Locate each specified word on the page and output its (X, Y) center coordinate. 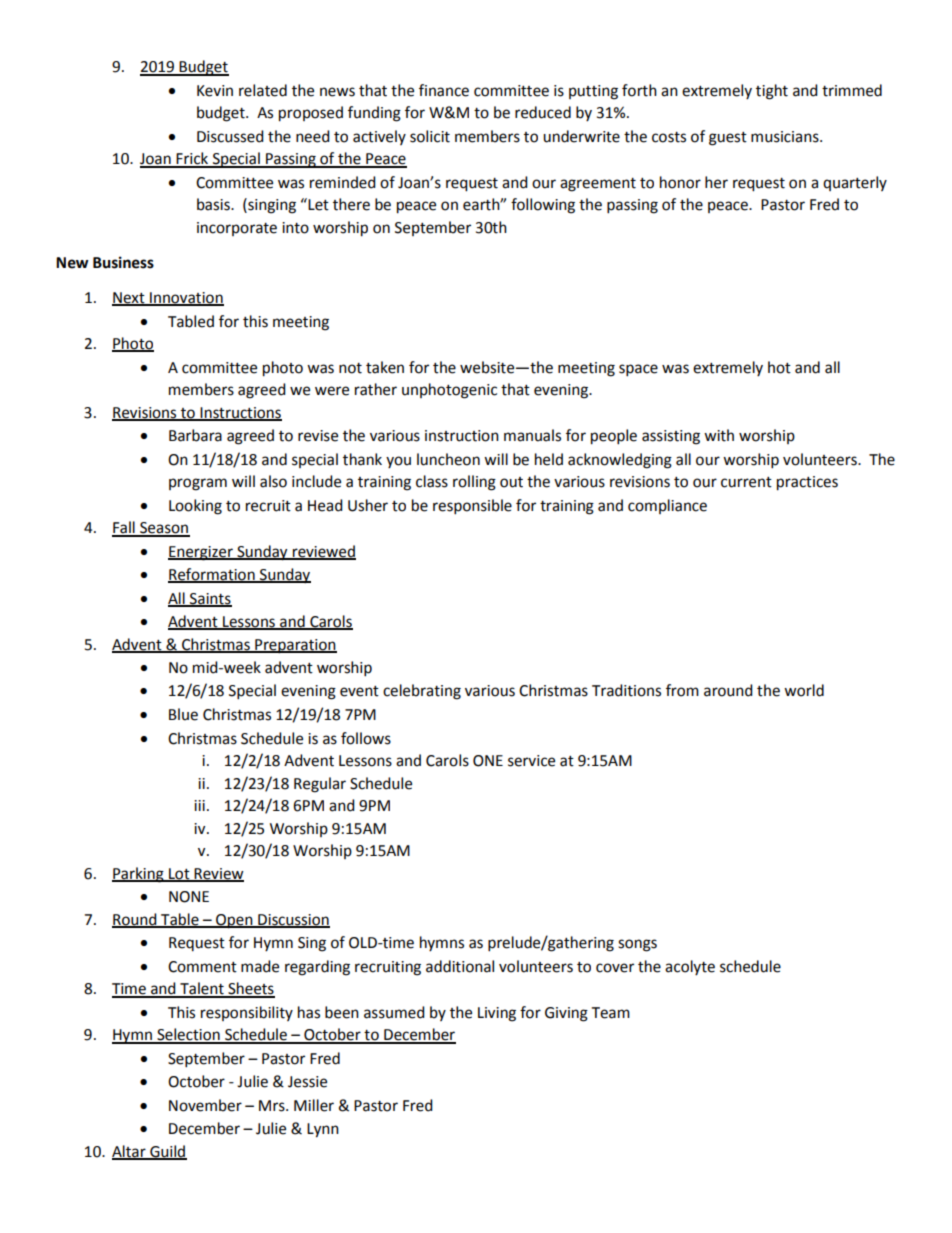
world (804, 690)
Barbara (195, 435)
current (746, 482)
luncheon (448, 459)
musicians (786, 137)
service (531, 761)
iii (199, 805)
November (205, 1105)
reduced (543, 112)
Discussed (230, 136)
